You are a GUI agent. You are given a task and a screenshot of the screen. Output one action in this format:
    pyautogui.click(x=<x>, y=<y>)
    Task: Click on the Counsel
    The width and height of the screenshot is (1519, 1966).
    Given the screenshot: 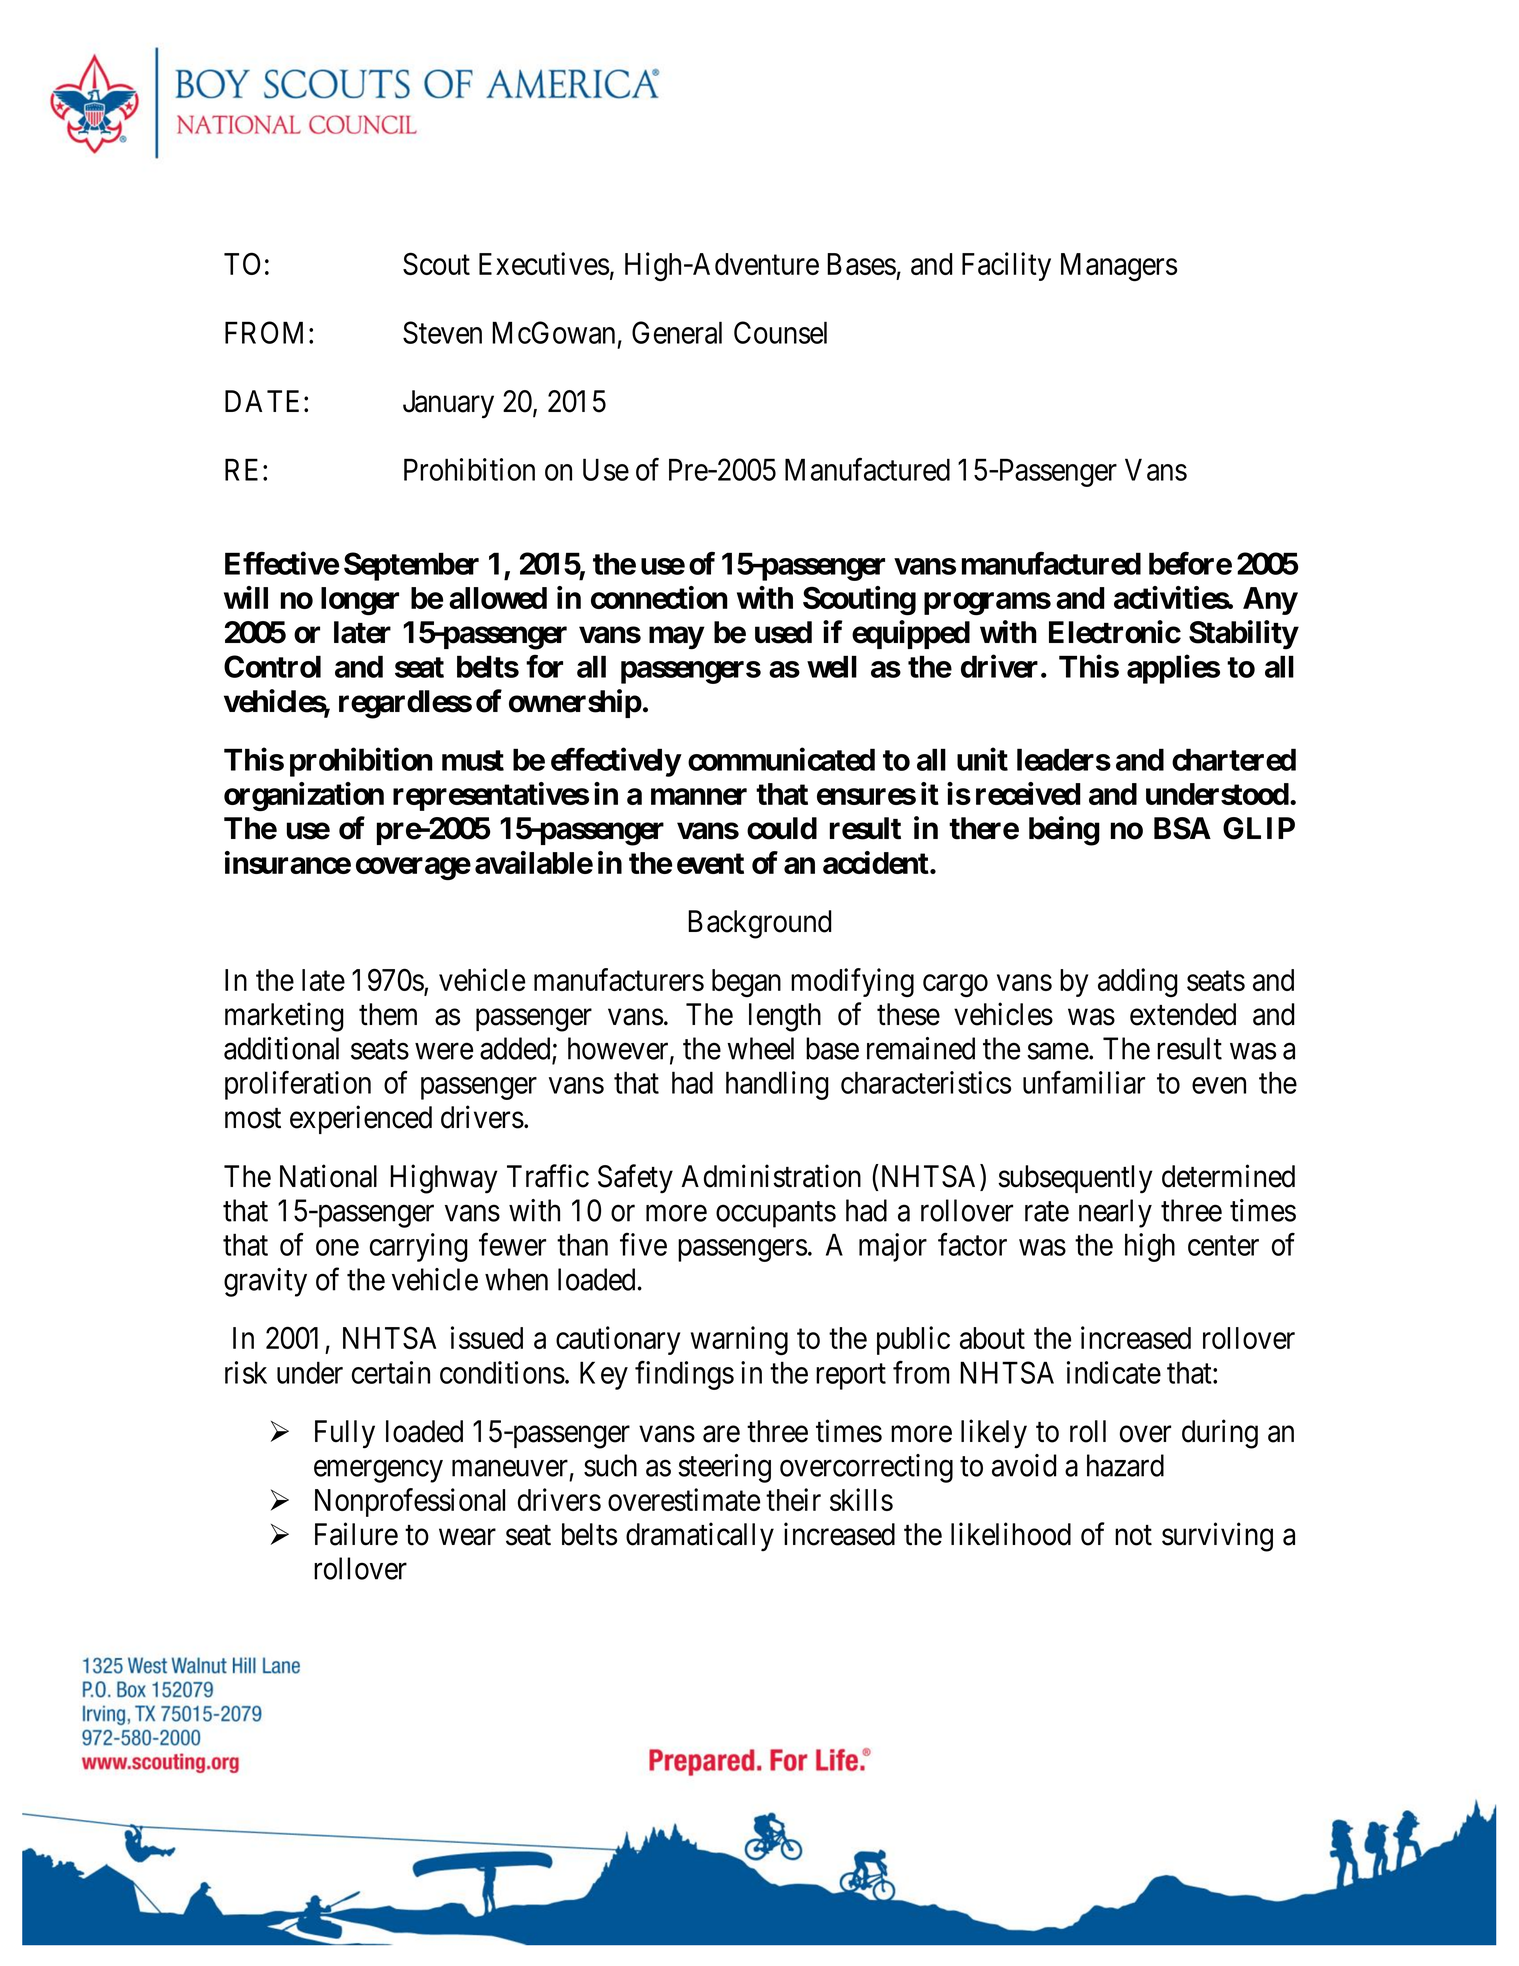 What is the action you would take?
    pyautogui.click(x=780, y=332)
